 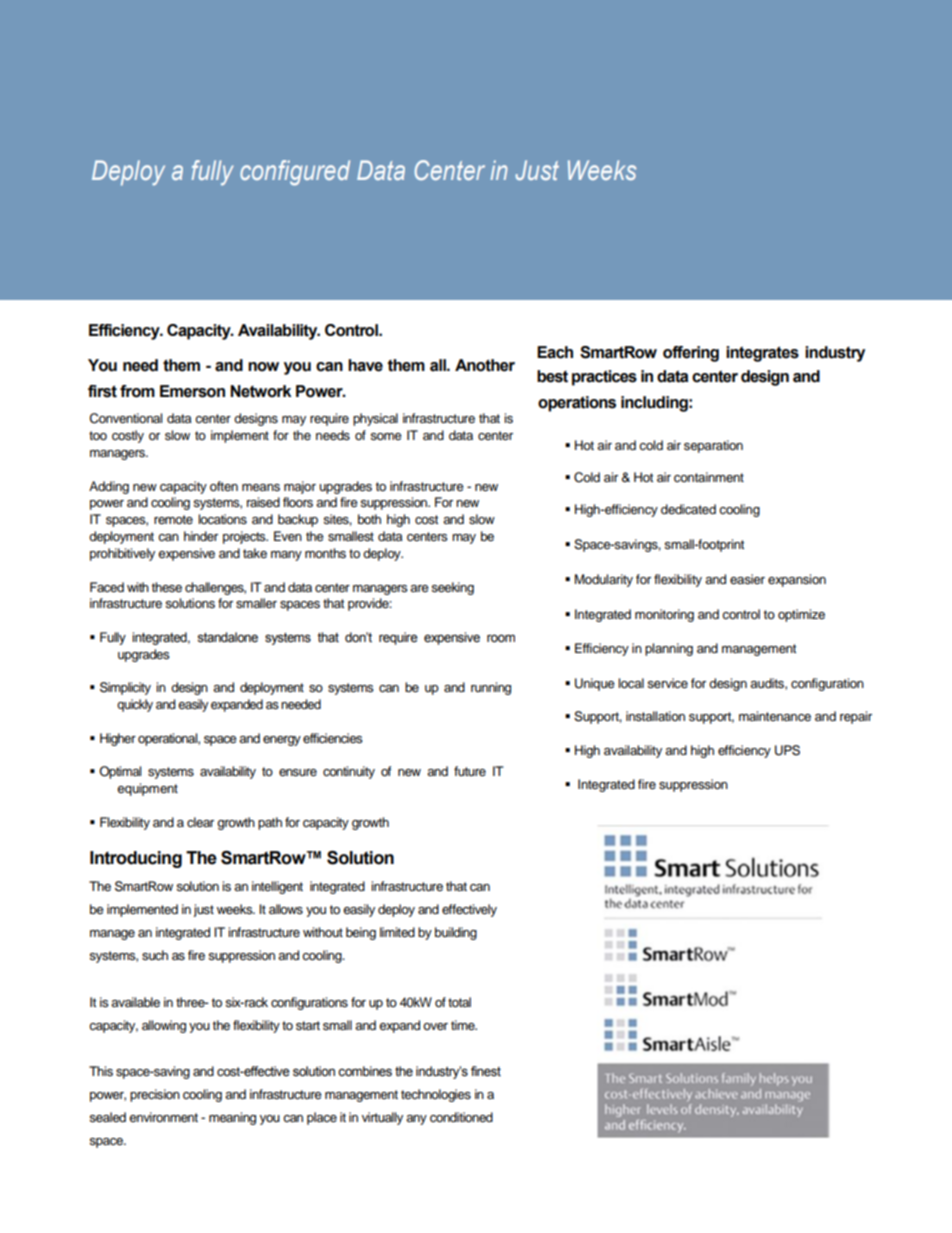 I want to click on UPS, so click(x=787, y=750).
